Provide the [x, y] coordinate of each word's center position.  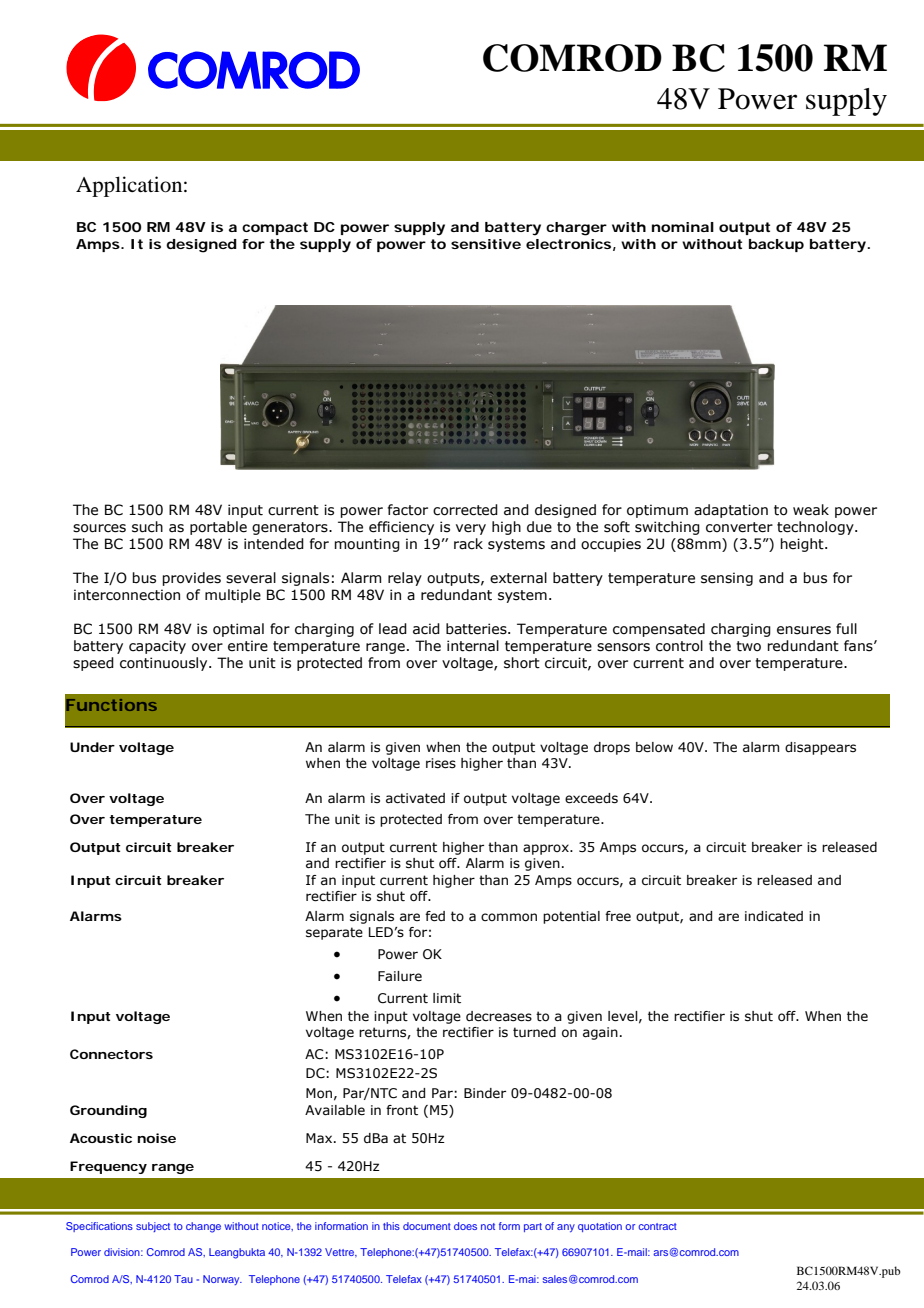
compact [275, 228]
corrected [465, 510]
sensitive [486, 244]
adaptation [731, 511]
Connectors [111, 1054]
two [748, 646]
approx [547, 849]
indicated [774, 916]
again [600, 1033]
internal [473, 646]
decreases [499, 1016]
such [147, 527]
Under [92, 747]
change [203, 1227]
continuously [165, 664]
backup [776, 245]
